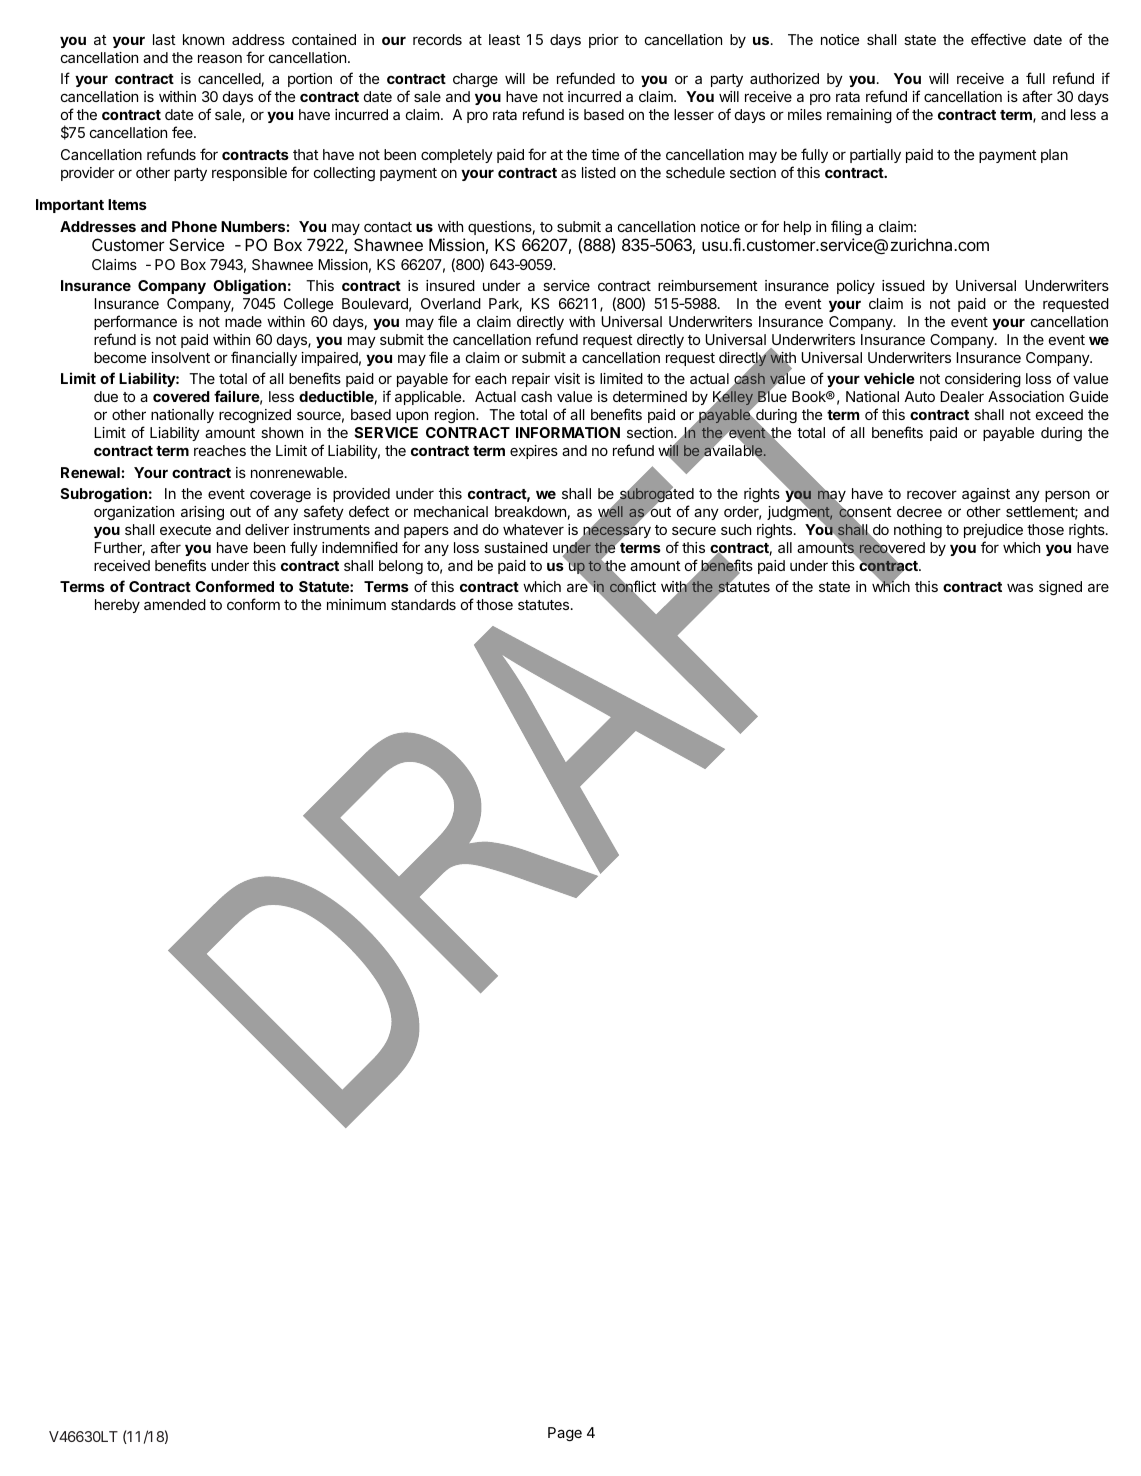 Image resolution: width=1141 pixels, height=1476 pixels. I want to click on standards, so click(423, 604).
